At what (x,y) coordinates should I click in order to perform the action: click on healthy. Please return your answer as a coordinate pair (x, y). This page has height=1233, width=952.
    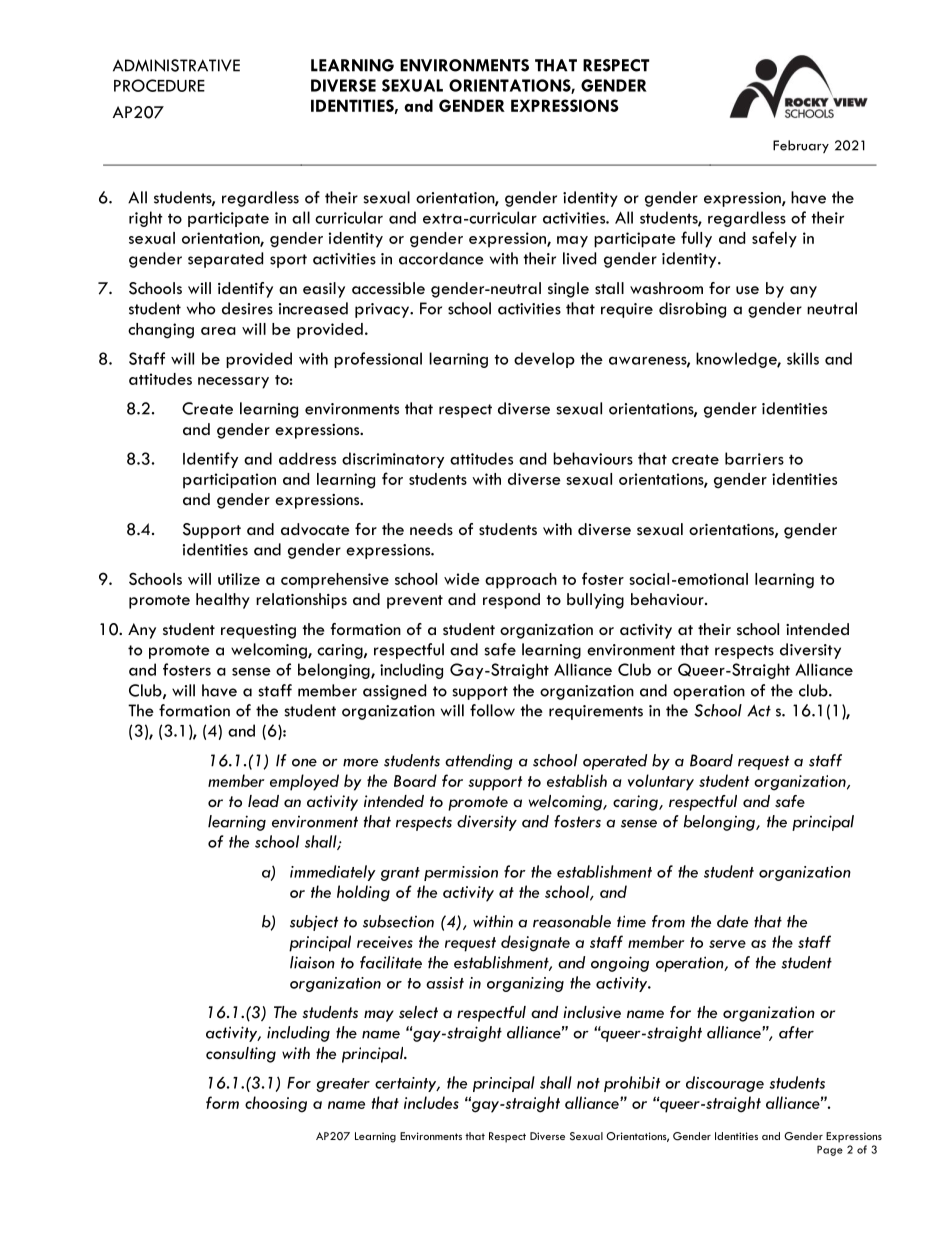
    Looking at the image, I should click on (223, 601).
